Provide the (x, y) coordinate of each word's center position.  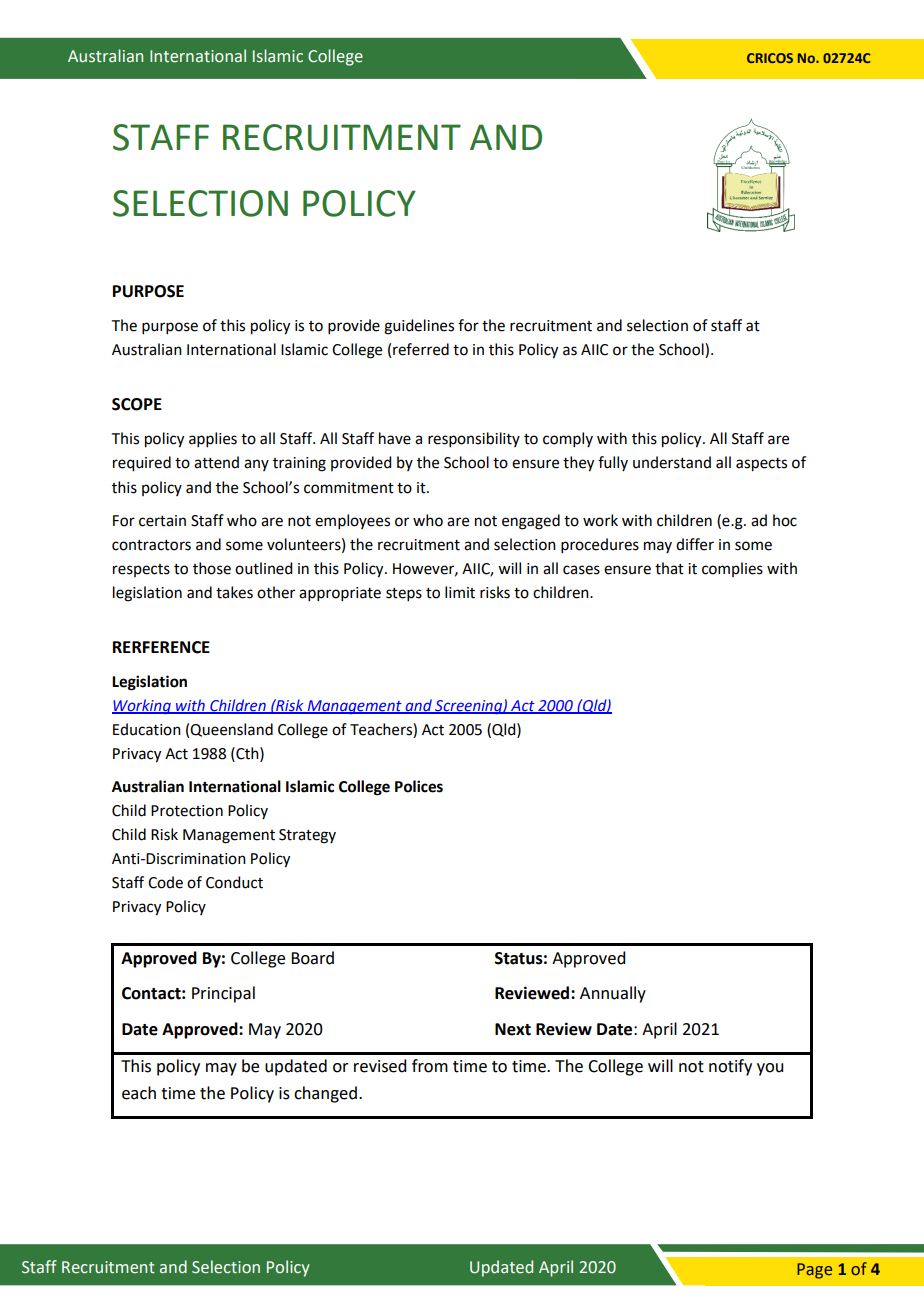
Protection (187, 811)
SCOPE (137, 404)
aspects (761, 465)
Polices (419, 786)
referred (421, 349)
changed (325, 1094)
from (430, 1066)
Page (814, 1271)
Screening (468, 707)
